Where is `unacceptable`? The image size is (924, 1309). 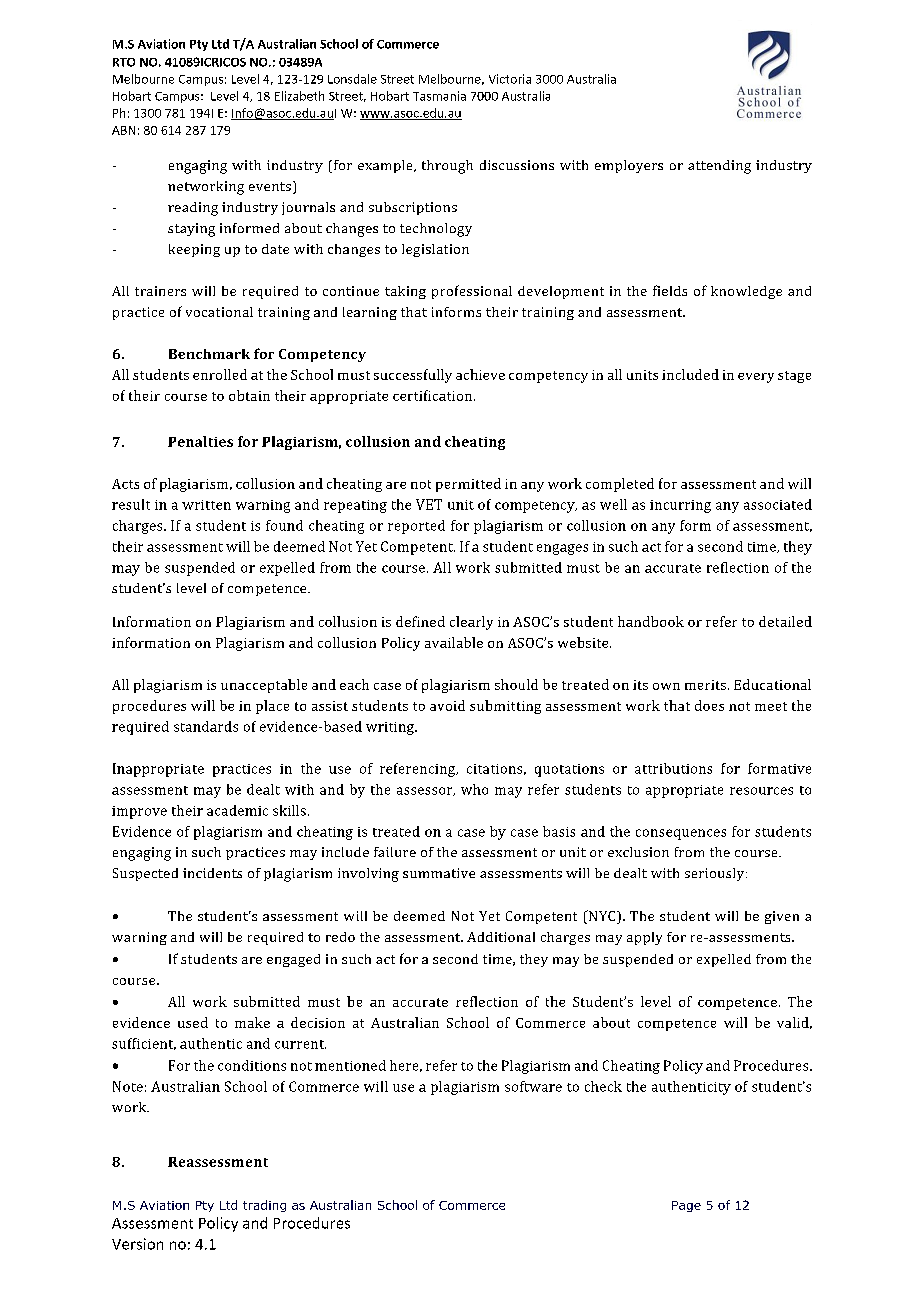
unacceptable is located at coordinates (264, 686).
